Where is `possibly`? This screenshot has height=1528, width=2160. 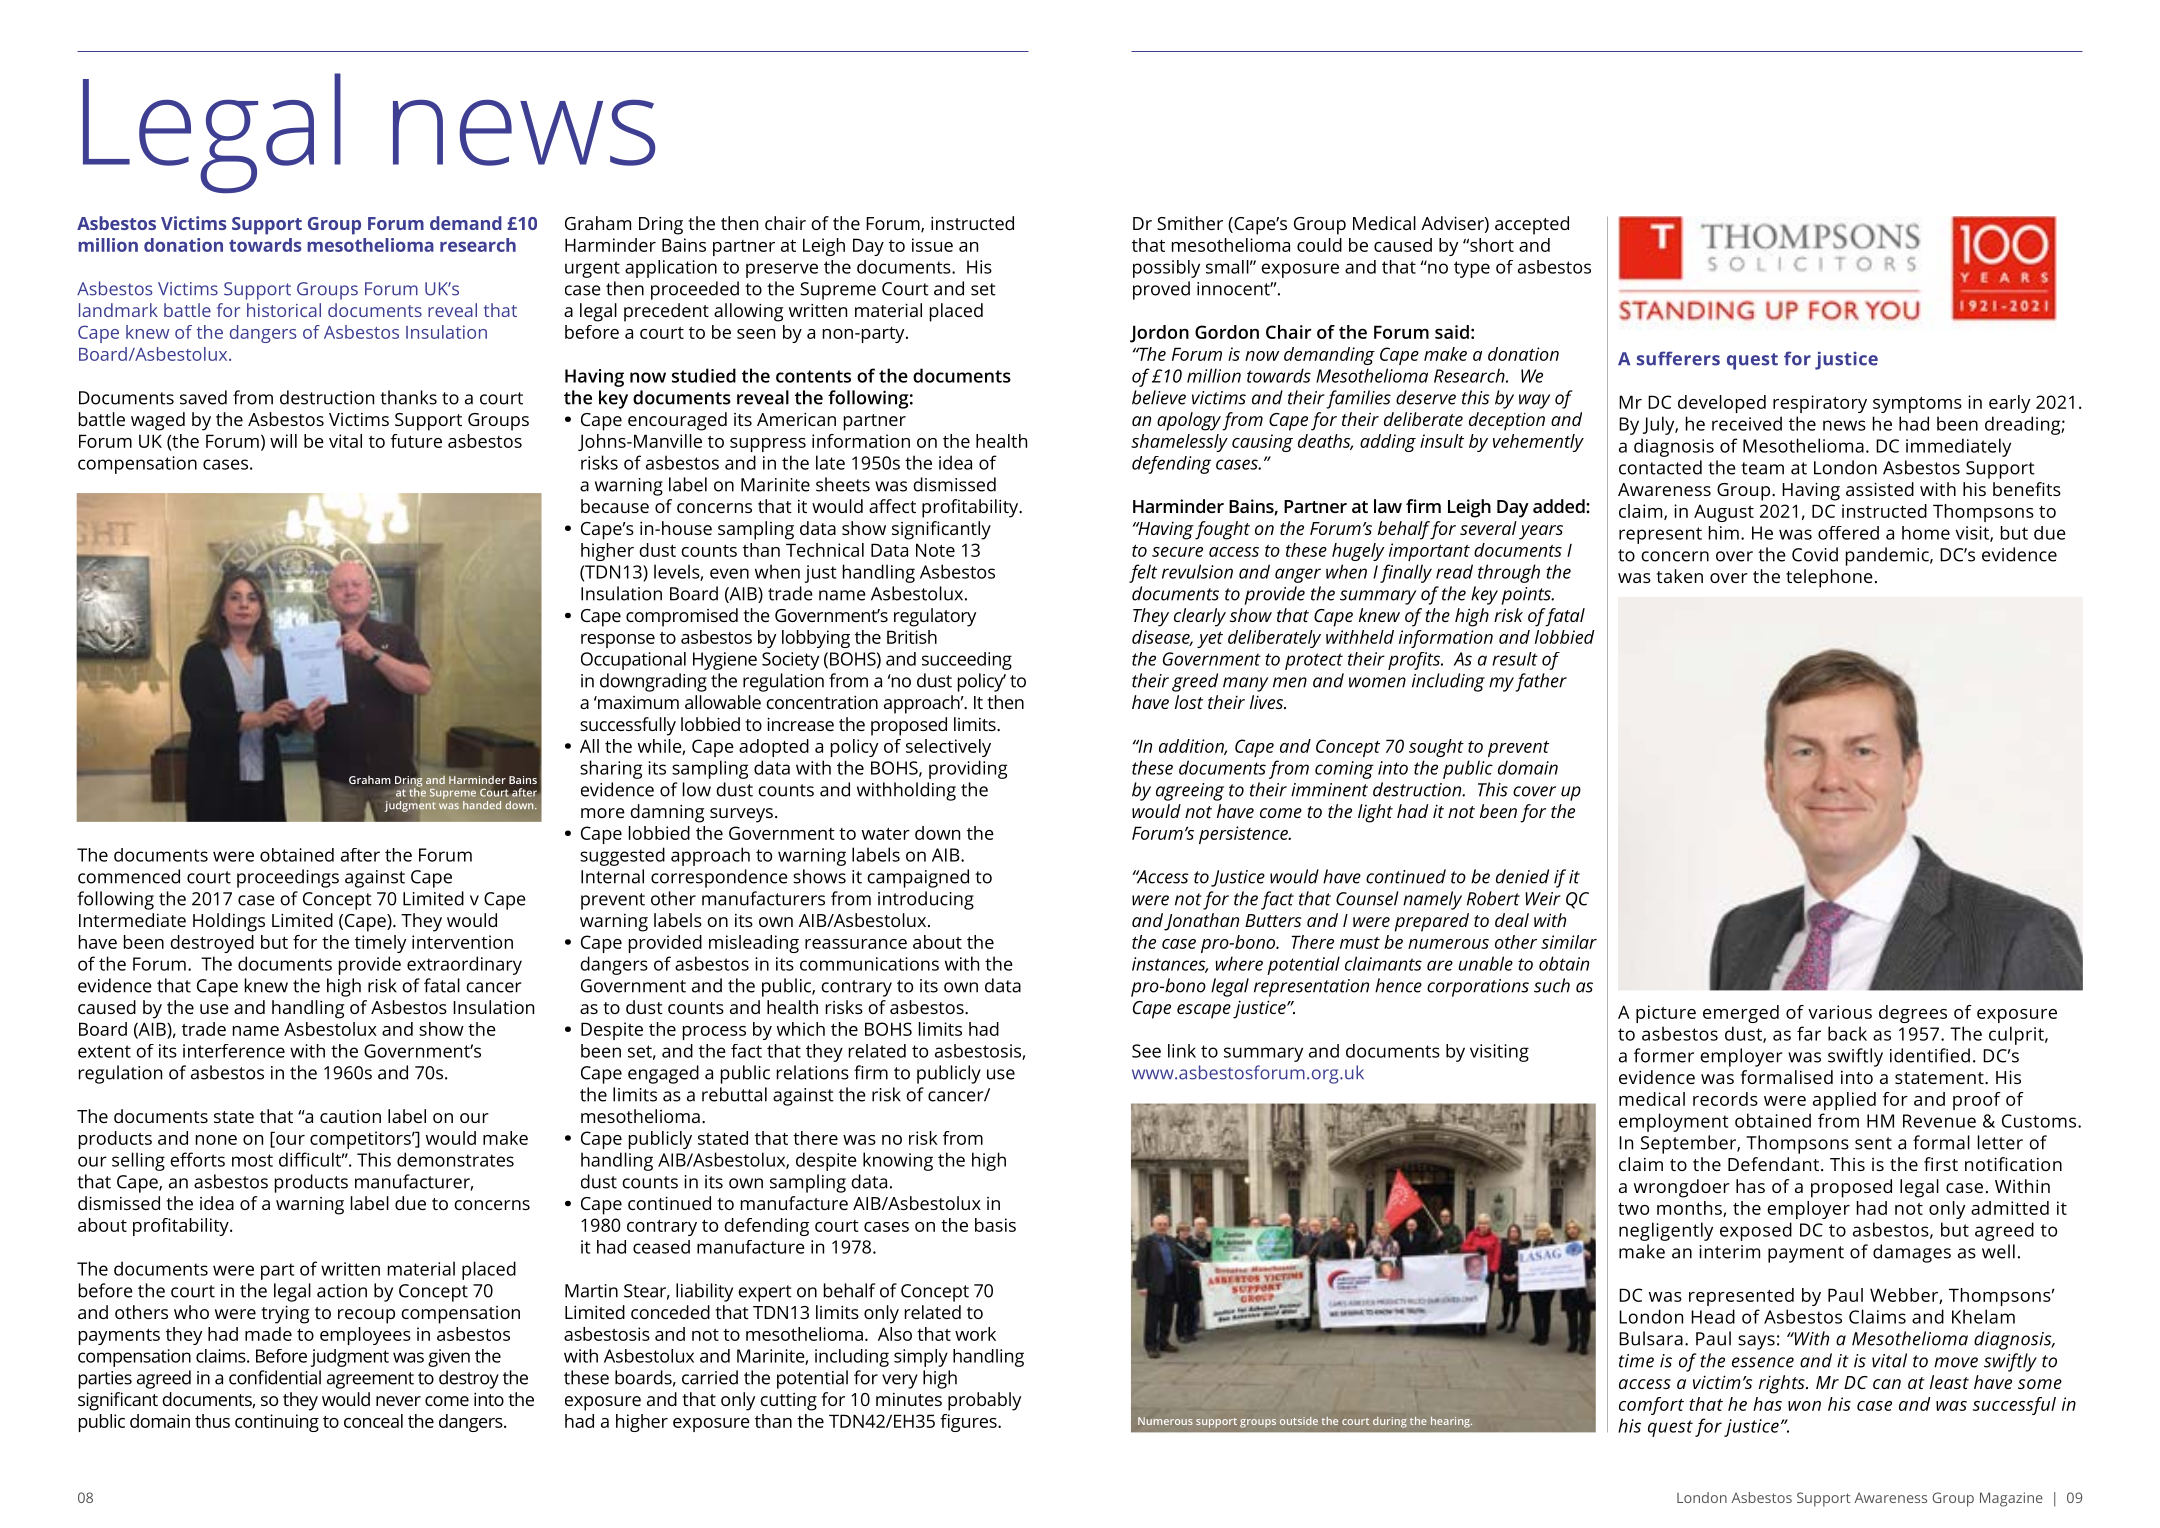 possibly is located at coordinates (1166, 269).
